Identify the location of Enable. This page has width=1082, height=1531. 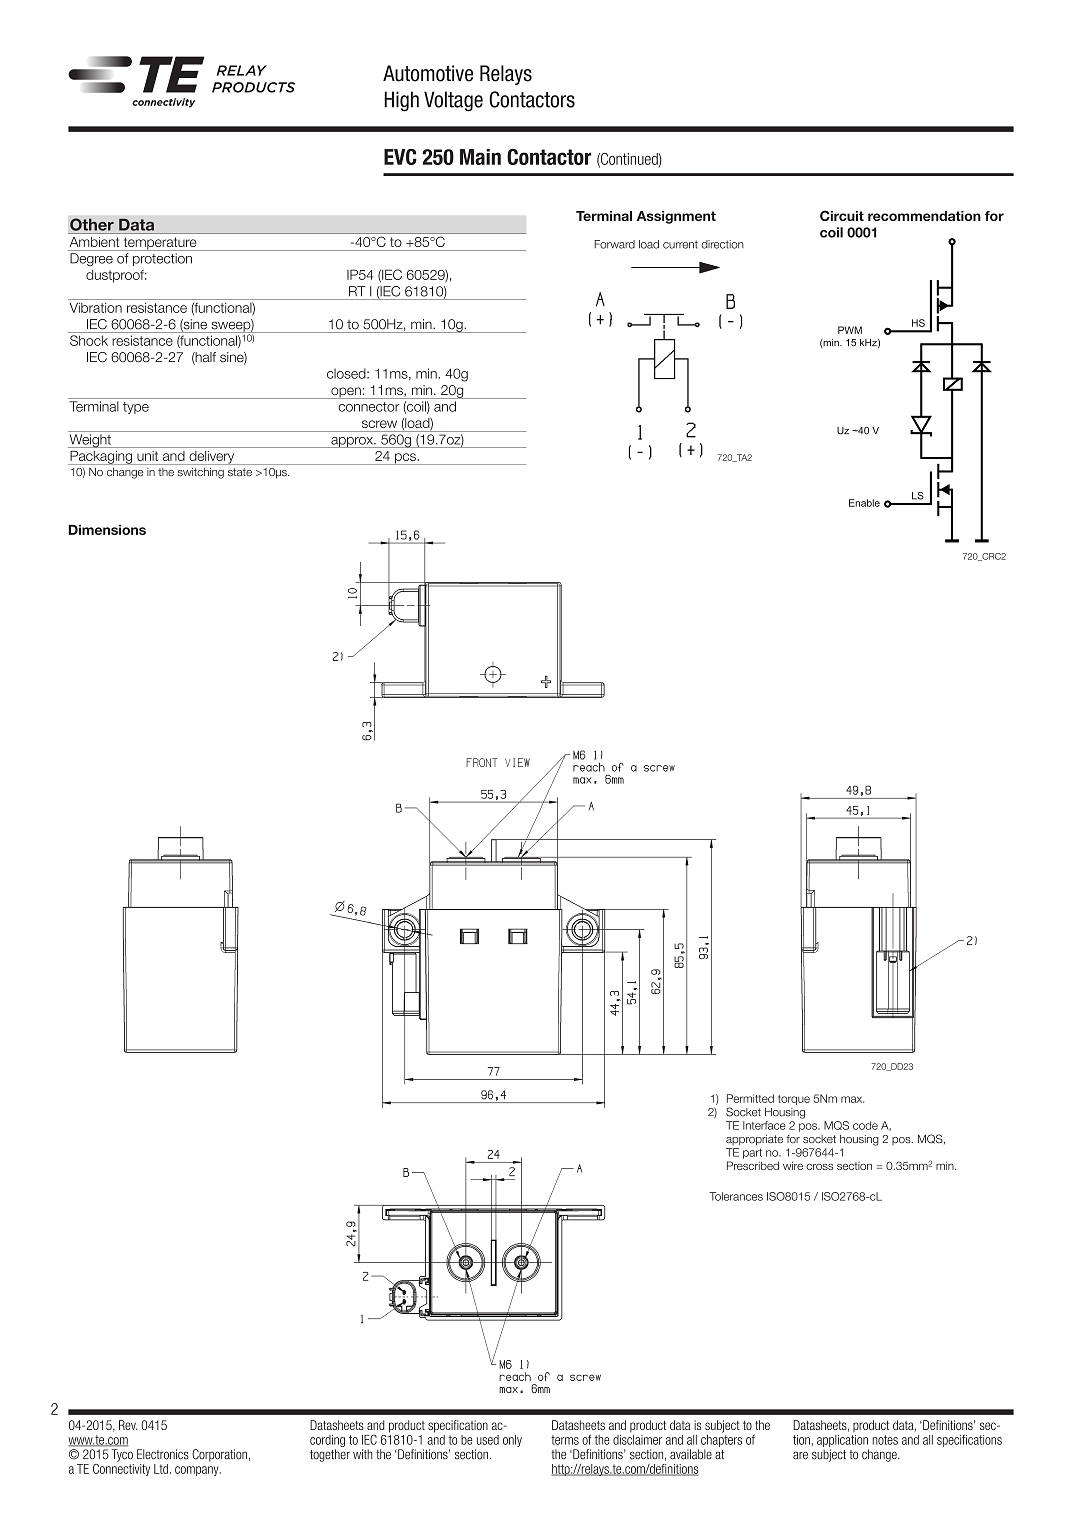
(864, 503).
